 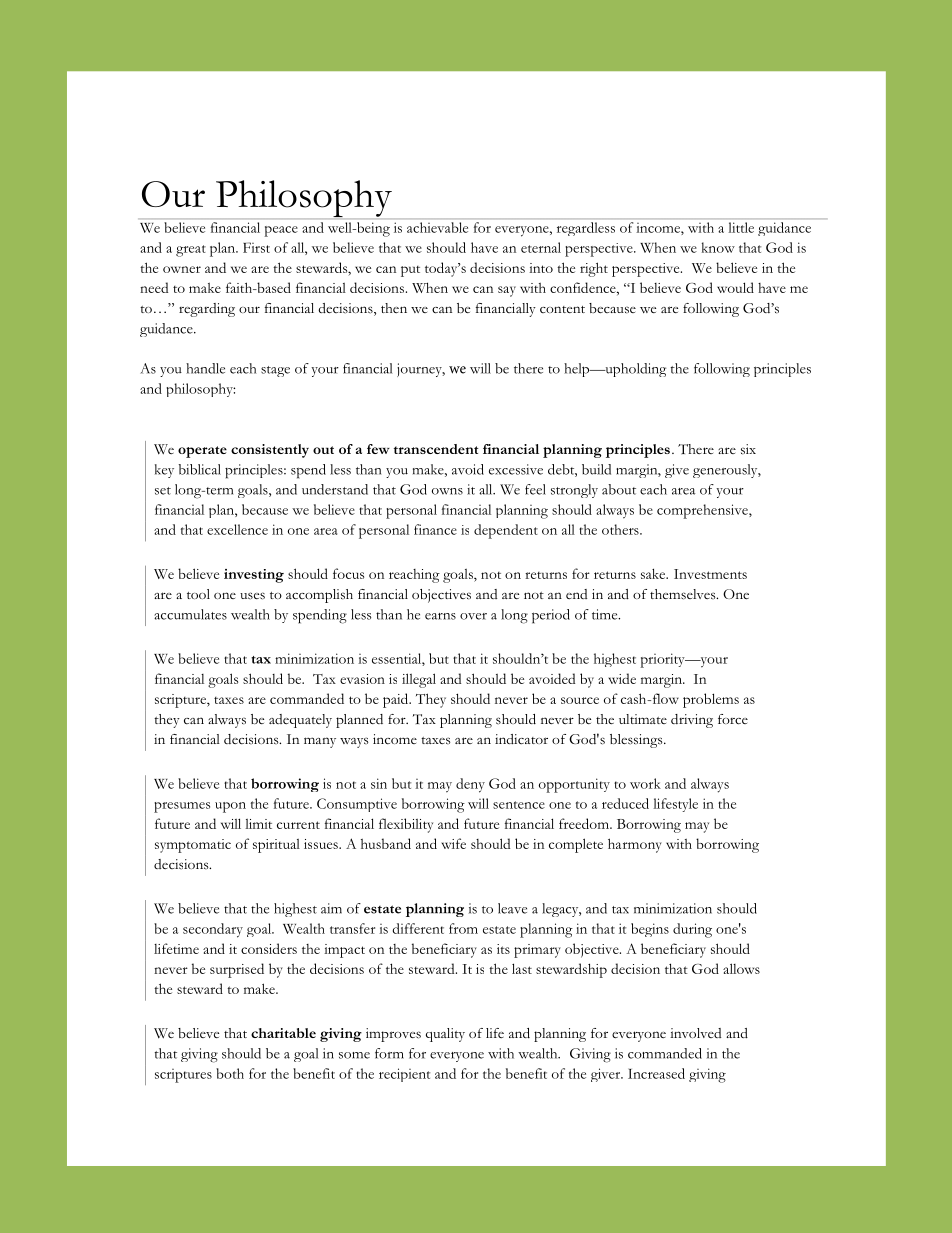 What do you see at coordinates (435, 529) in the screenshot?
I see `finance` at bounding box center [435, 529].
